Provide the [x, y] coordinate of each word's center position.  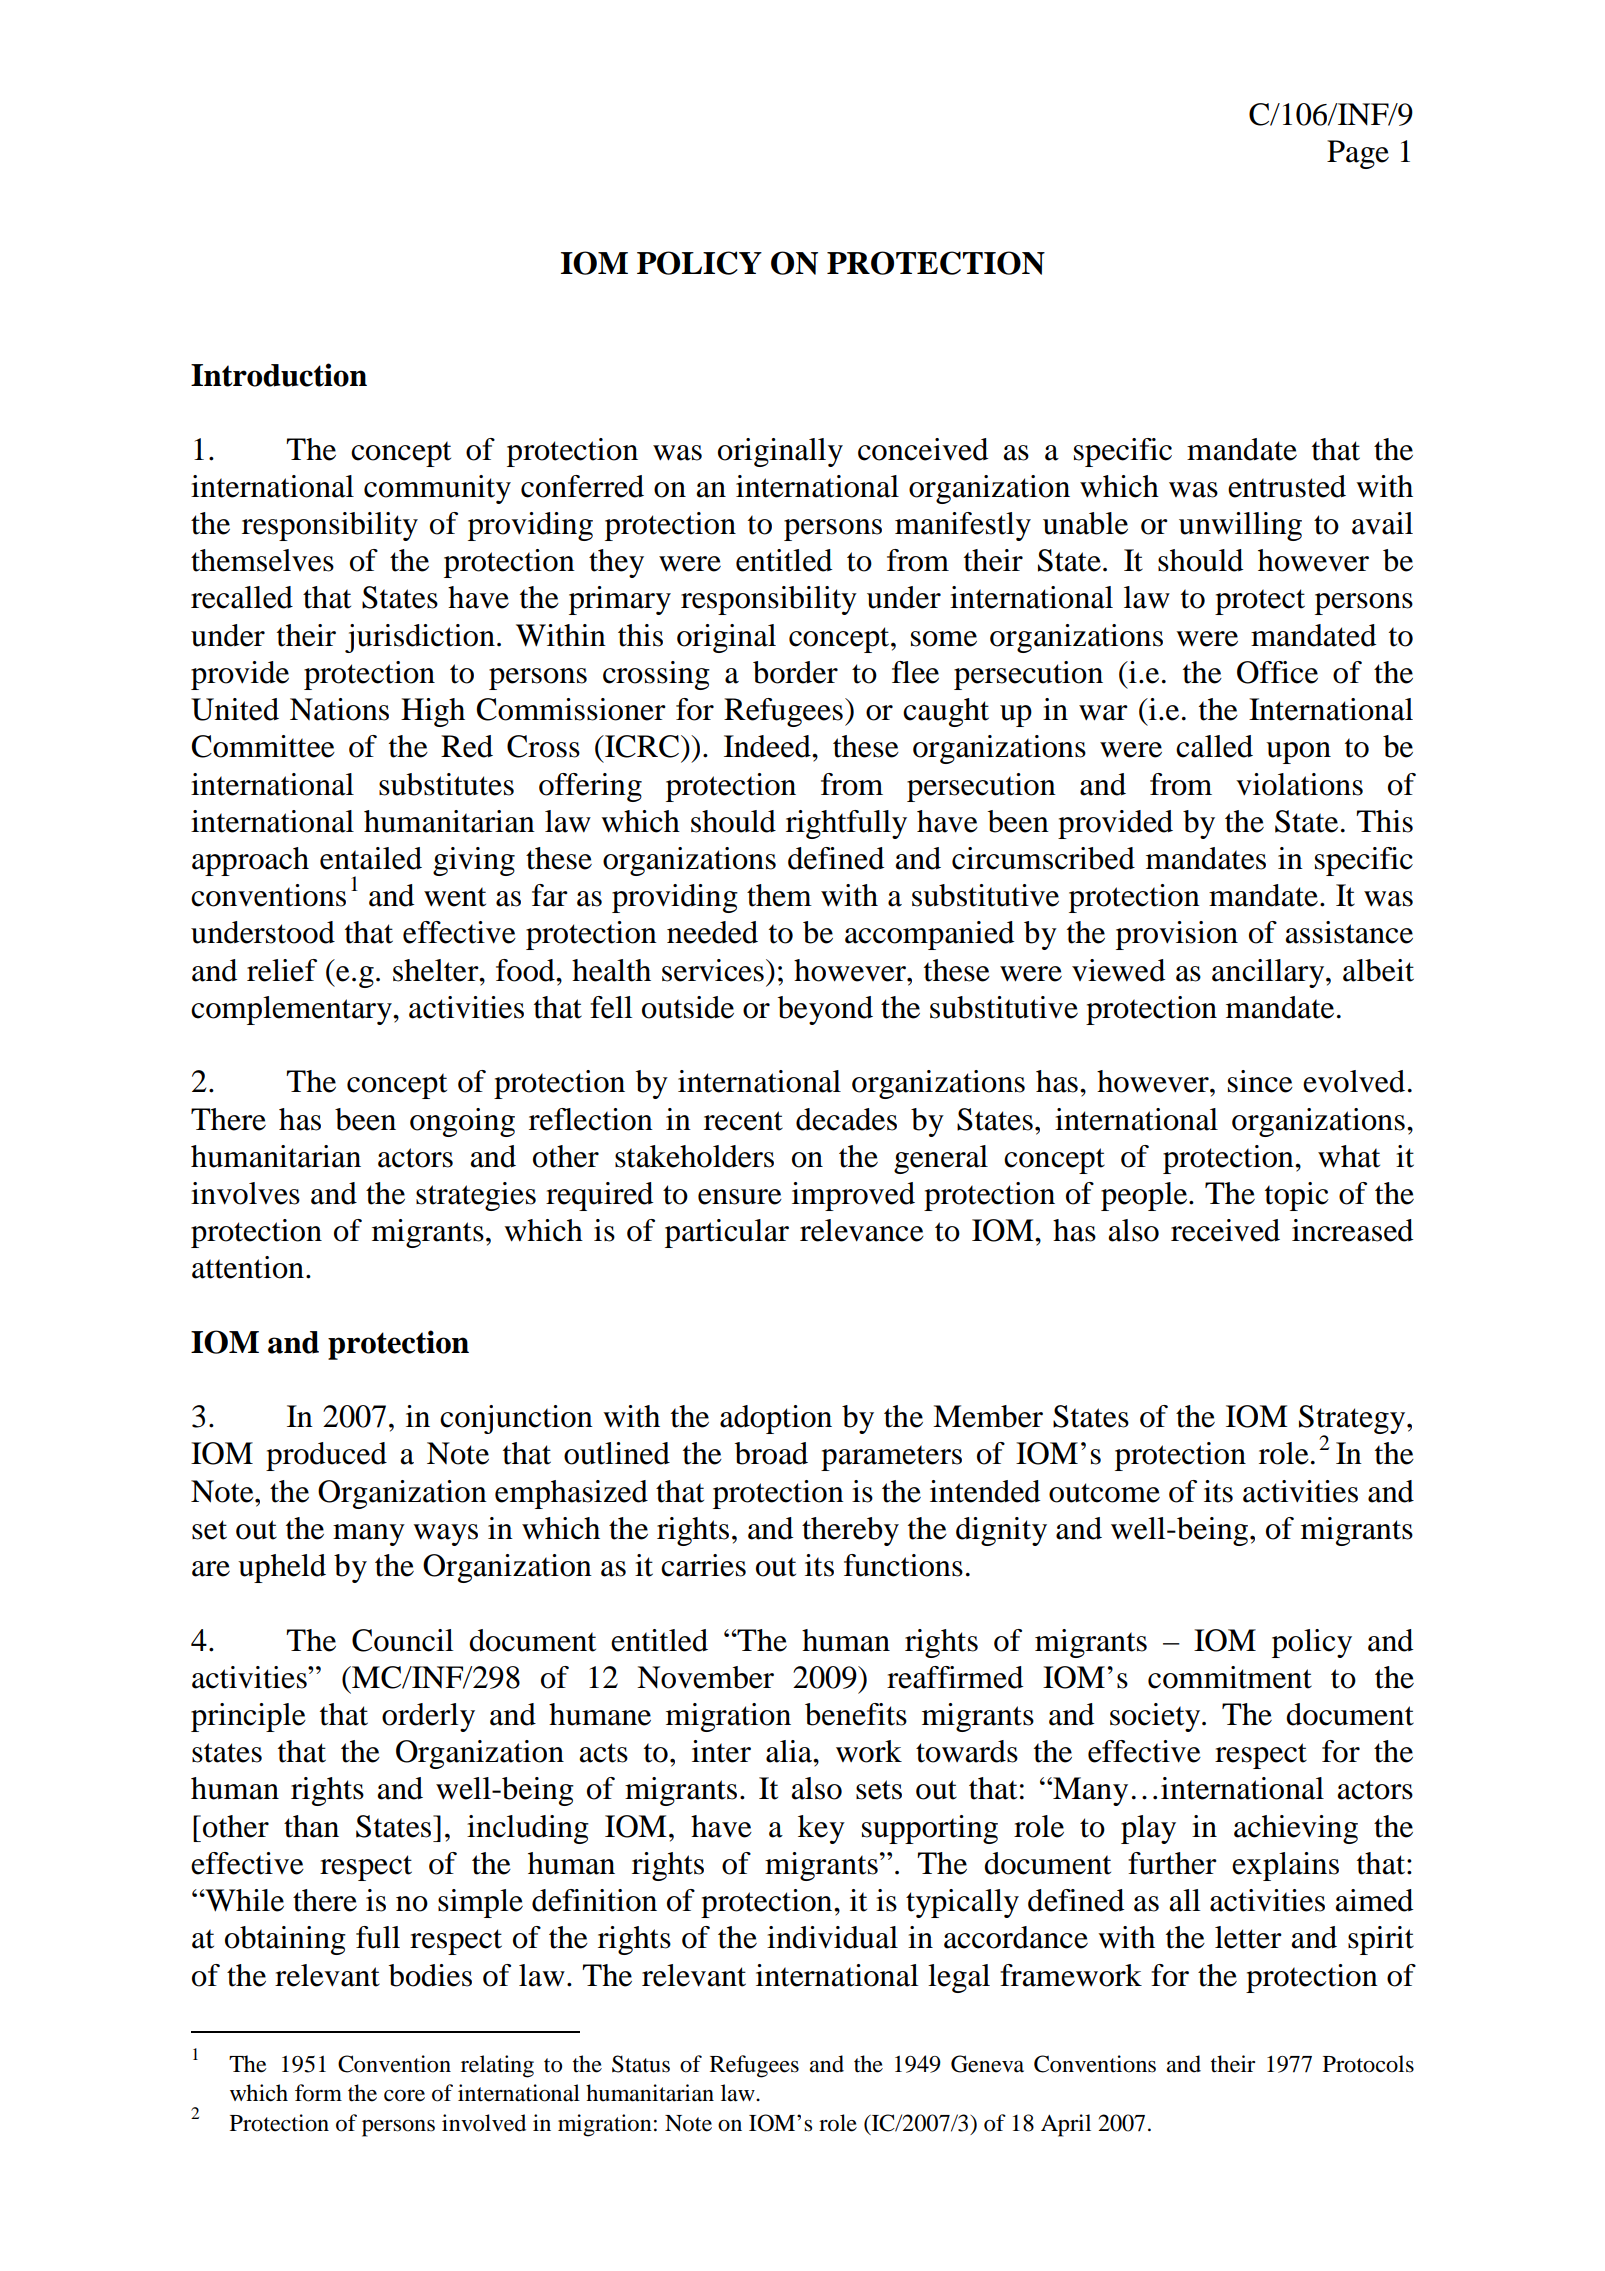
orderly [428, 1717]
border [795, 672]
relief [282, 970]
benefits [856, 1714]
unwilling [1240, 526]
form [318, 2093]
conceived [923, 449]
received [1225, 1230]
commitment [1230, 1677]
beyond [825, 1010]
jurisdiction [420, 638]
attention [248, 1267]
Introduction [279, 375]
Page [1358, 154]
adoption [776, 1419]
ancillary [1269, 973]
